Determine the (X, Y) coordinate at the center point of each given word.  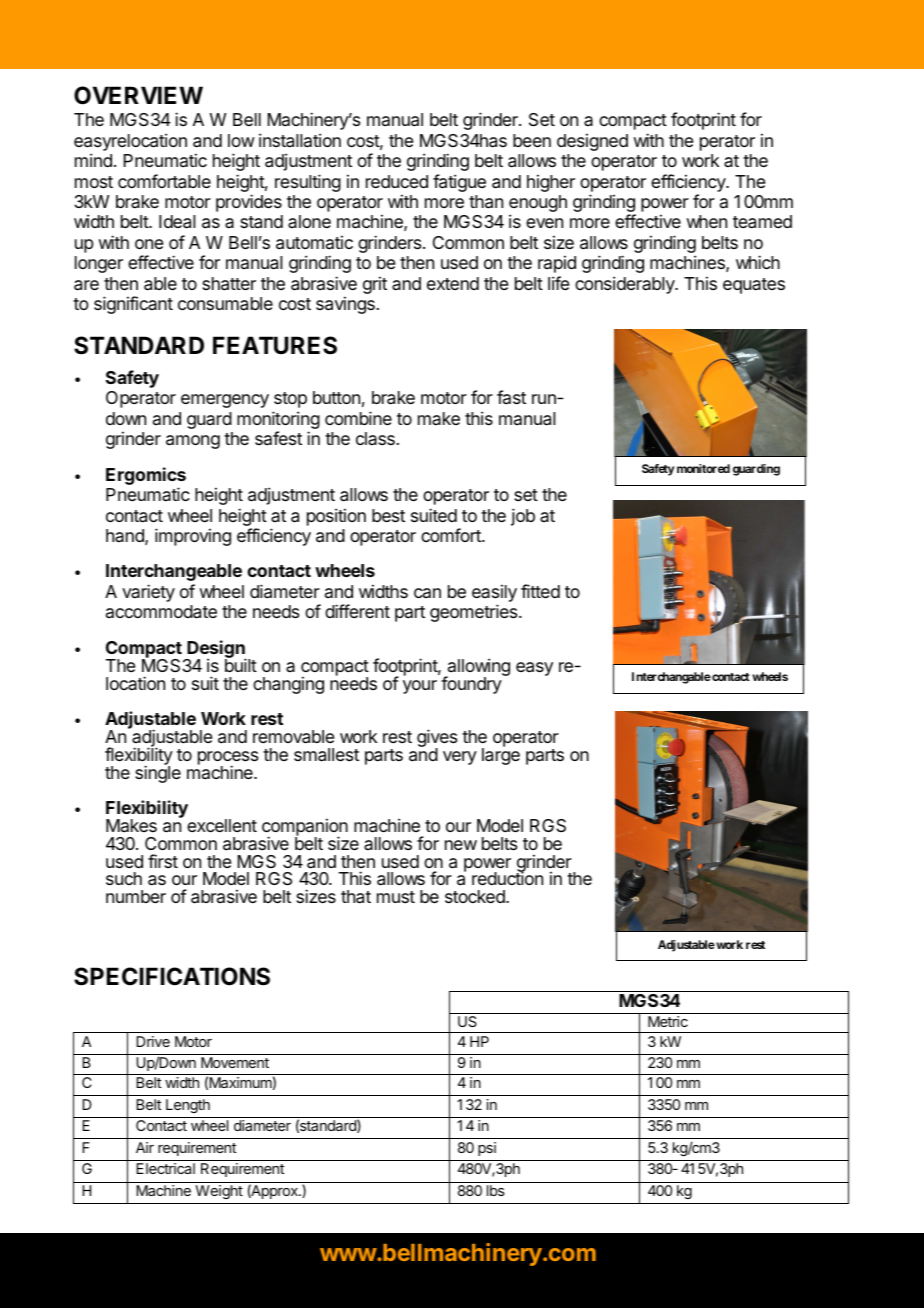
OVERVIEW (138, 95)
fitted (540, 591)
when (706, 221)
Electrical (165, 1168)
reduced (397, 181)
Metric (668, 1021)
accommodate (161, 612)
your (420, 687)
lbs (496, 1190)
